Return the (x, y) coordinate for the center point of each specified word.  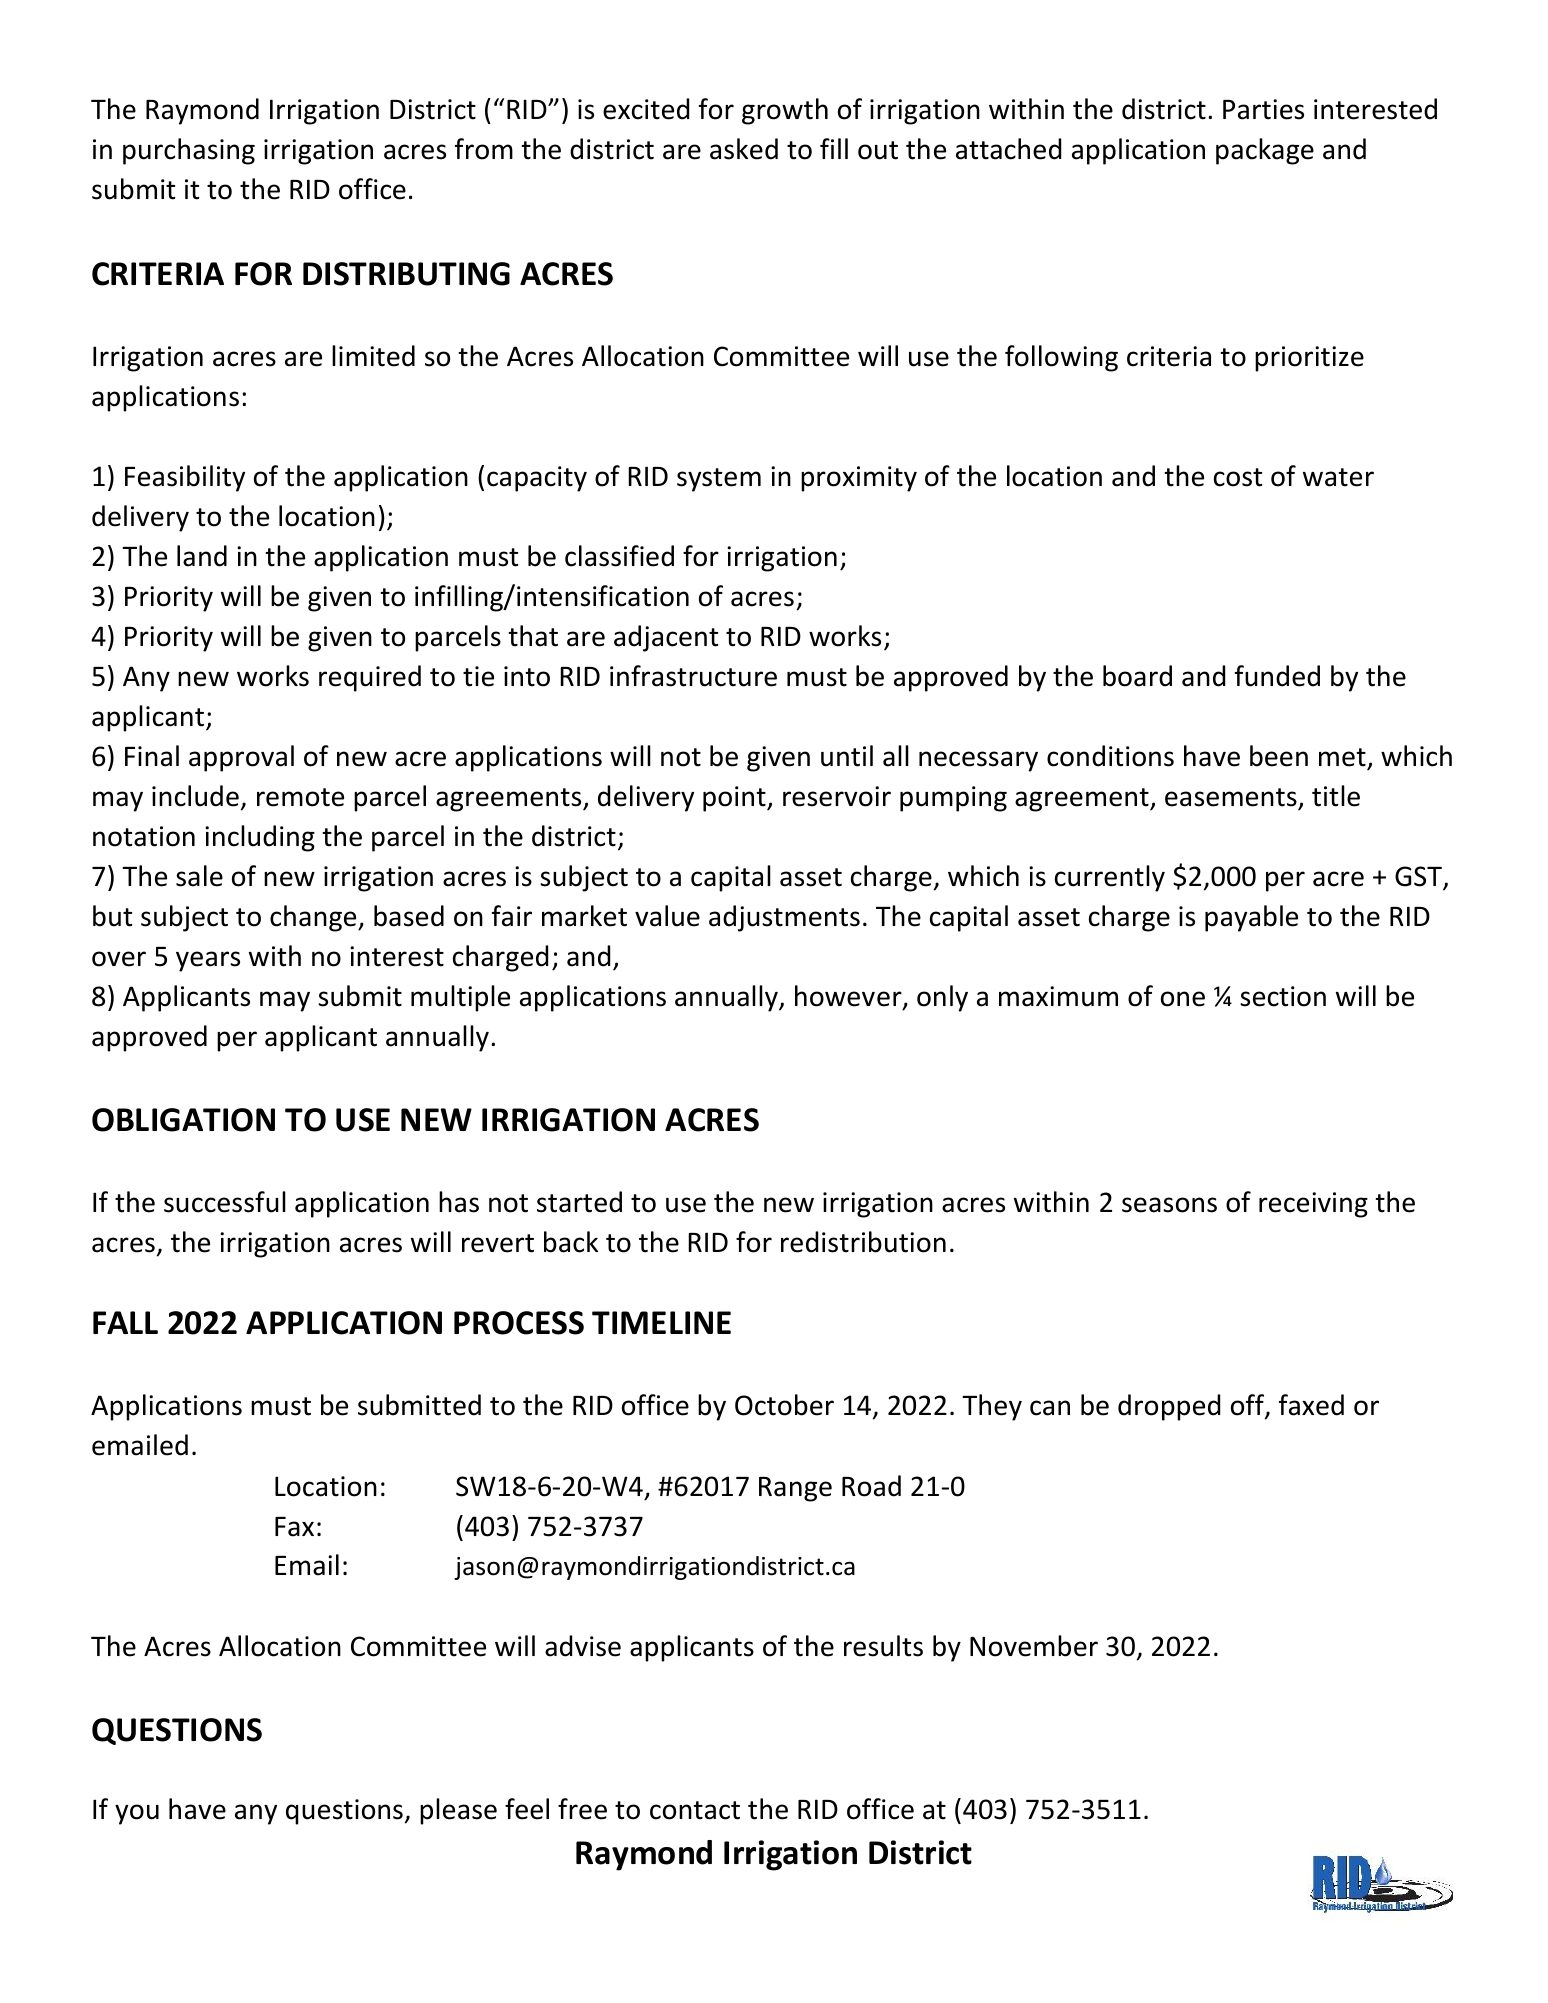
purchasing (189, 151)
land (202, 556)
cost (1238, 477)
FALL (125, 1322)
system (719, 480)
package (1265, 151)
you (137, 1814)
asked (744, 149)
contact (695, 1810)
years (208, 961)
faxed (1311, 1405)
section (1283, 996)
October (784, 1405)
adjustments (784, 918)
